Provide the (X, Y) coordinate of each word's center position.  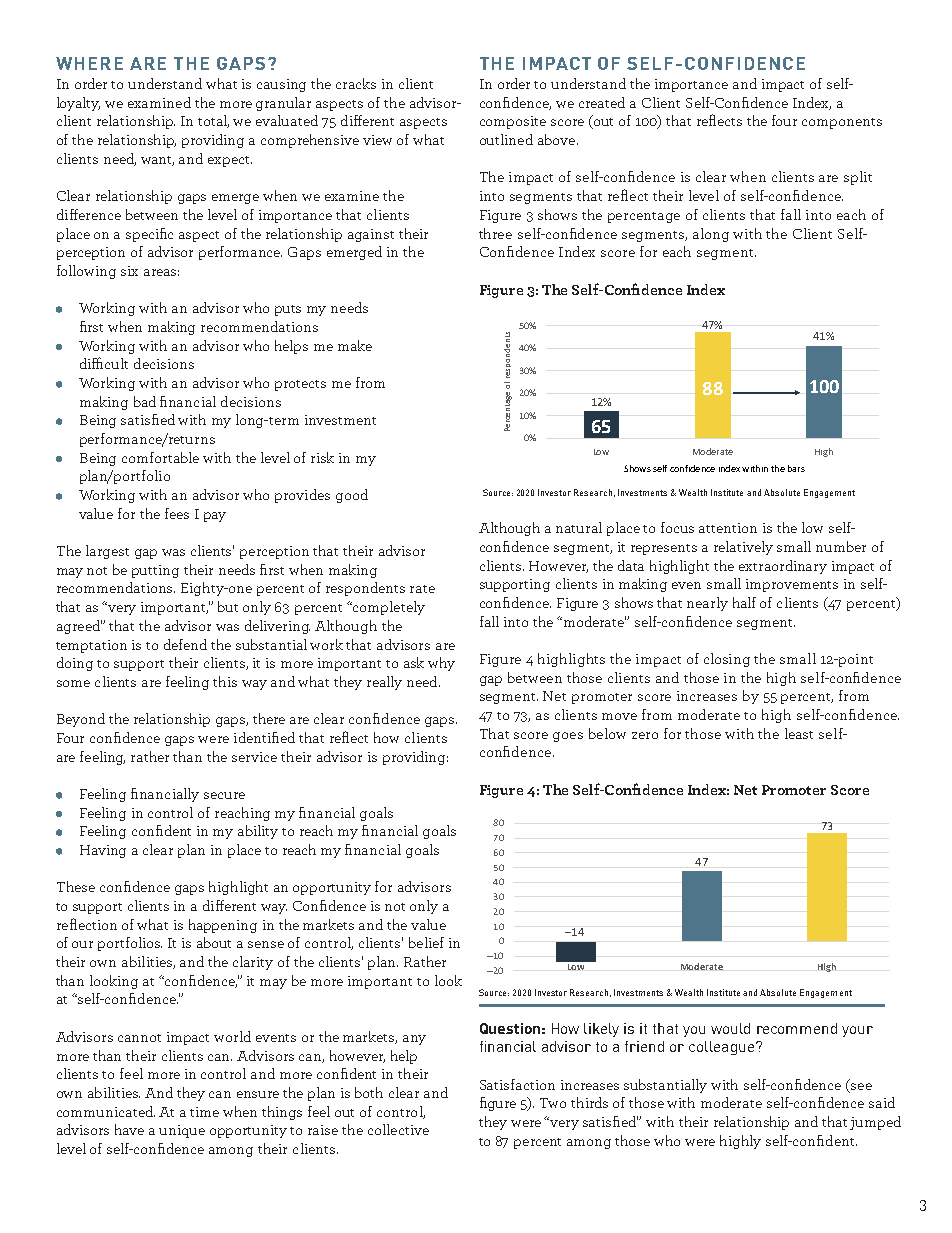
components (842, 123)
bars (796, 468)
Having (103, 851)
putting (155, 571)
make (355, 345)
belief (426, 942)
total (213, 121)
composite (513, 122)
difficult (104, 363)
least (799, 733)
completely (388, 608)
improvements (792, 585)
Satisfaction (517, 1084)
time (204, 1112)
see (861, 1086)
